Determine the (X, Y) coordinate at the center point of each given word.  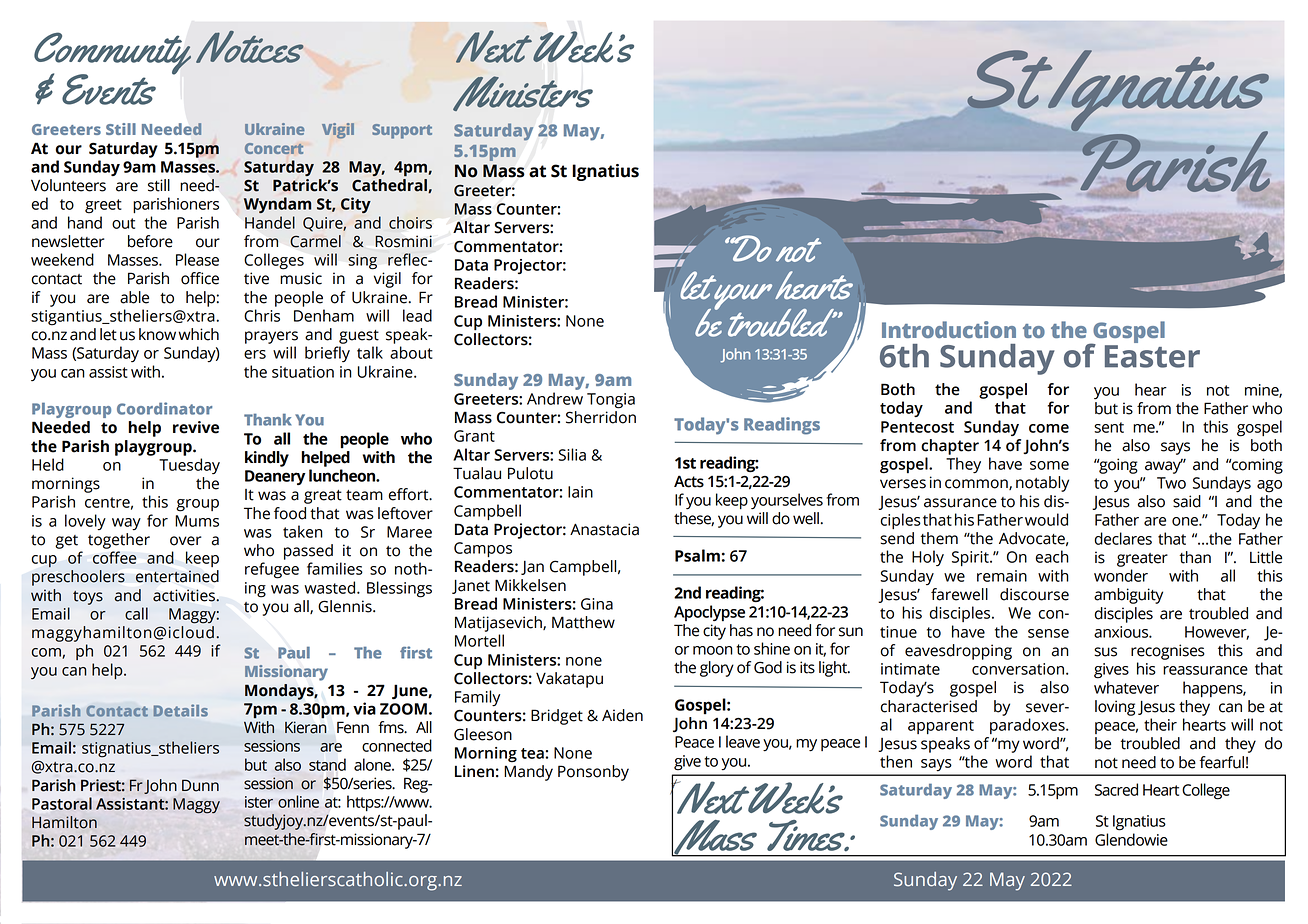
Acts (689, 481)
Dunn (200, 785)
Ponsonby (593, 773)
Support (402, 131)
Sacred (1116, 789)
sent (1109, 427)
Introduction (949, 329)
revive (196, 427)
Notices (250, 47)
